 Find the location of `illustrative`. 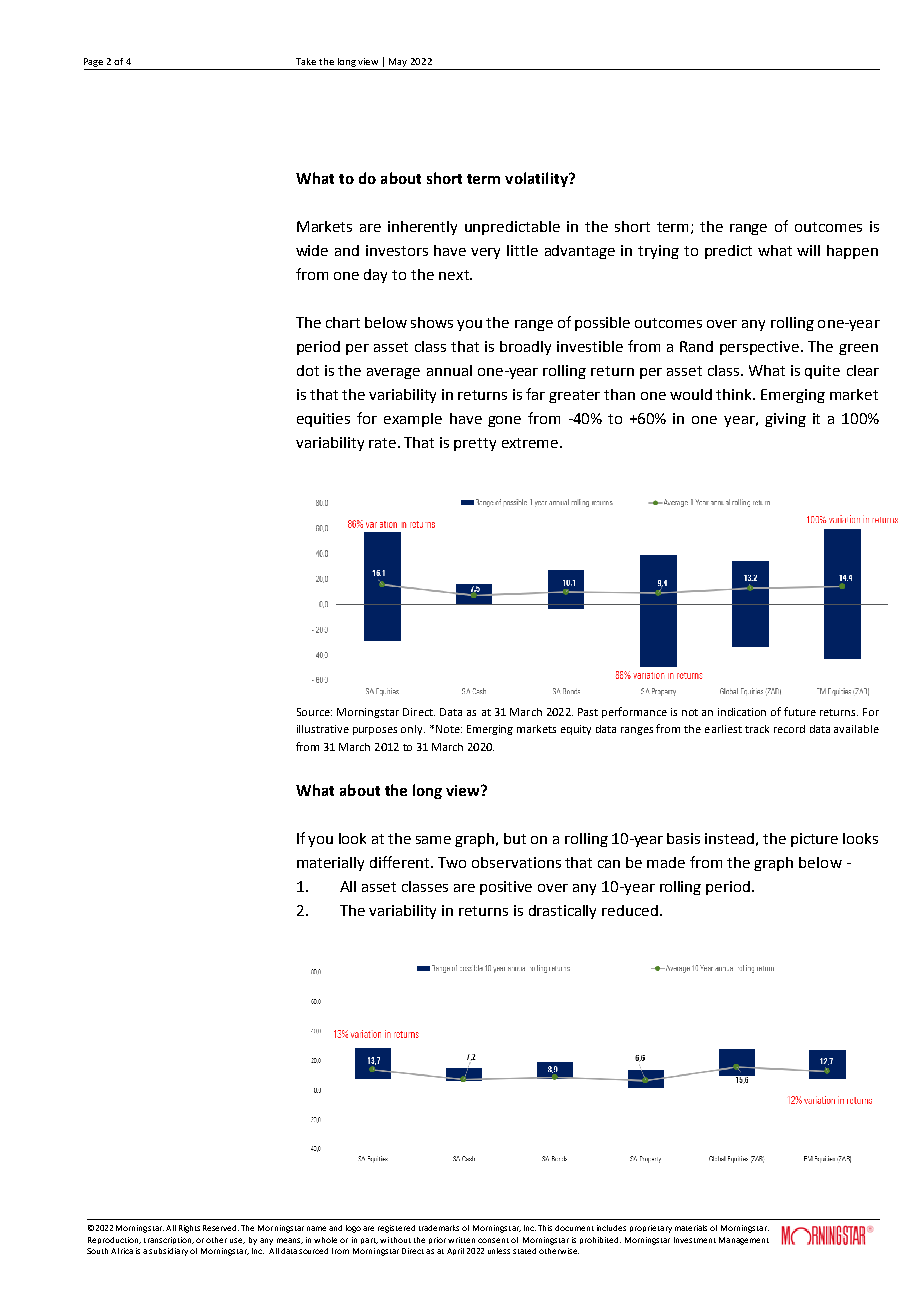

illustrative is located at coordinates (323, 729).
